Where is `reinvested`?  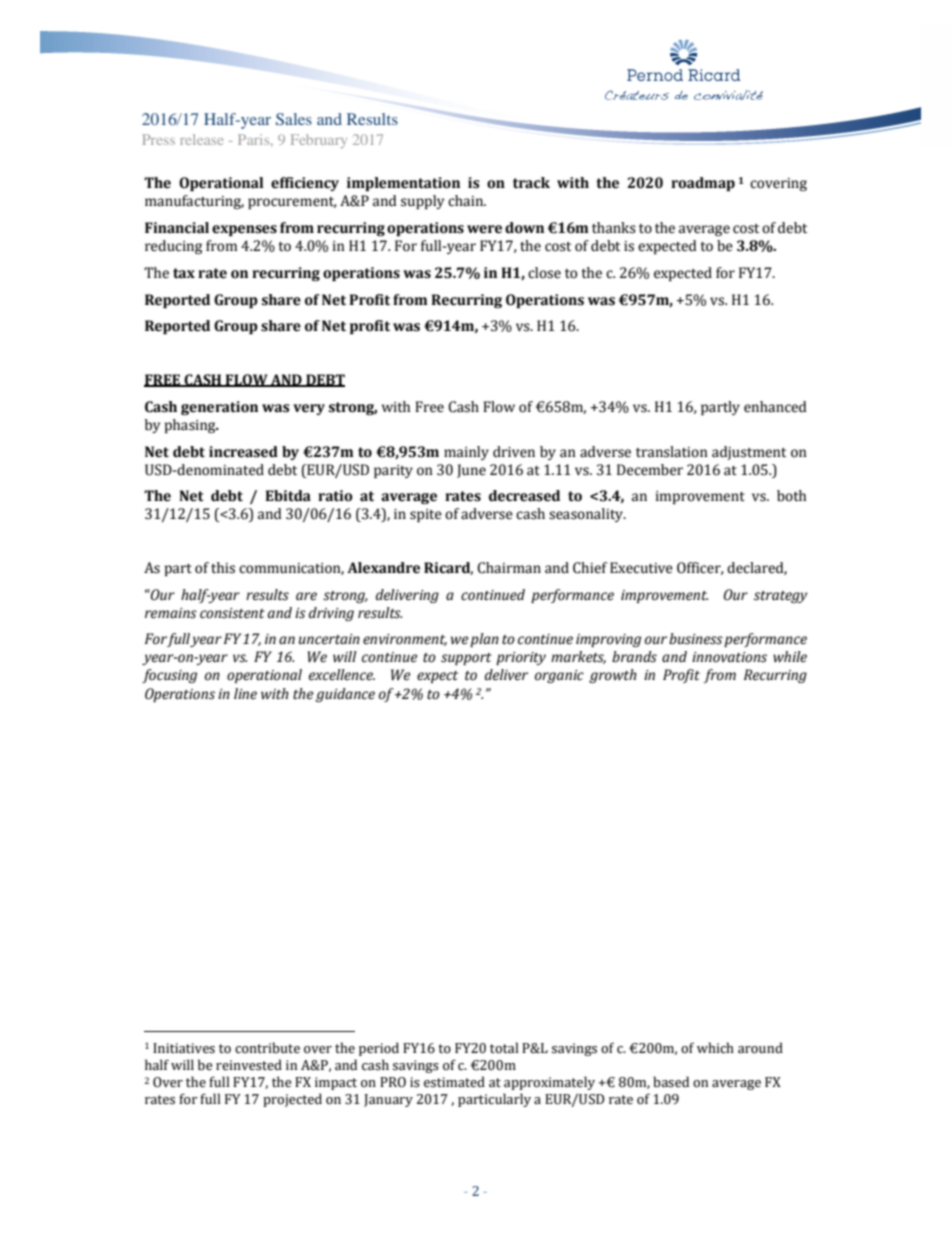 reinvested is located at coordinates (249, 1065).
